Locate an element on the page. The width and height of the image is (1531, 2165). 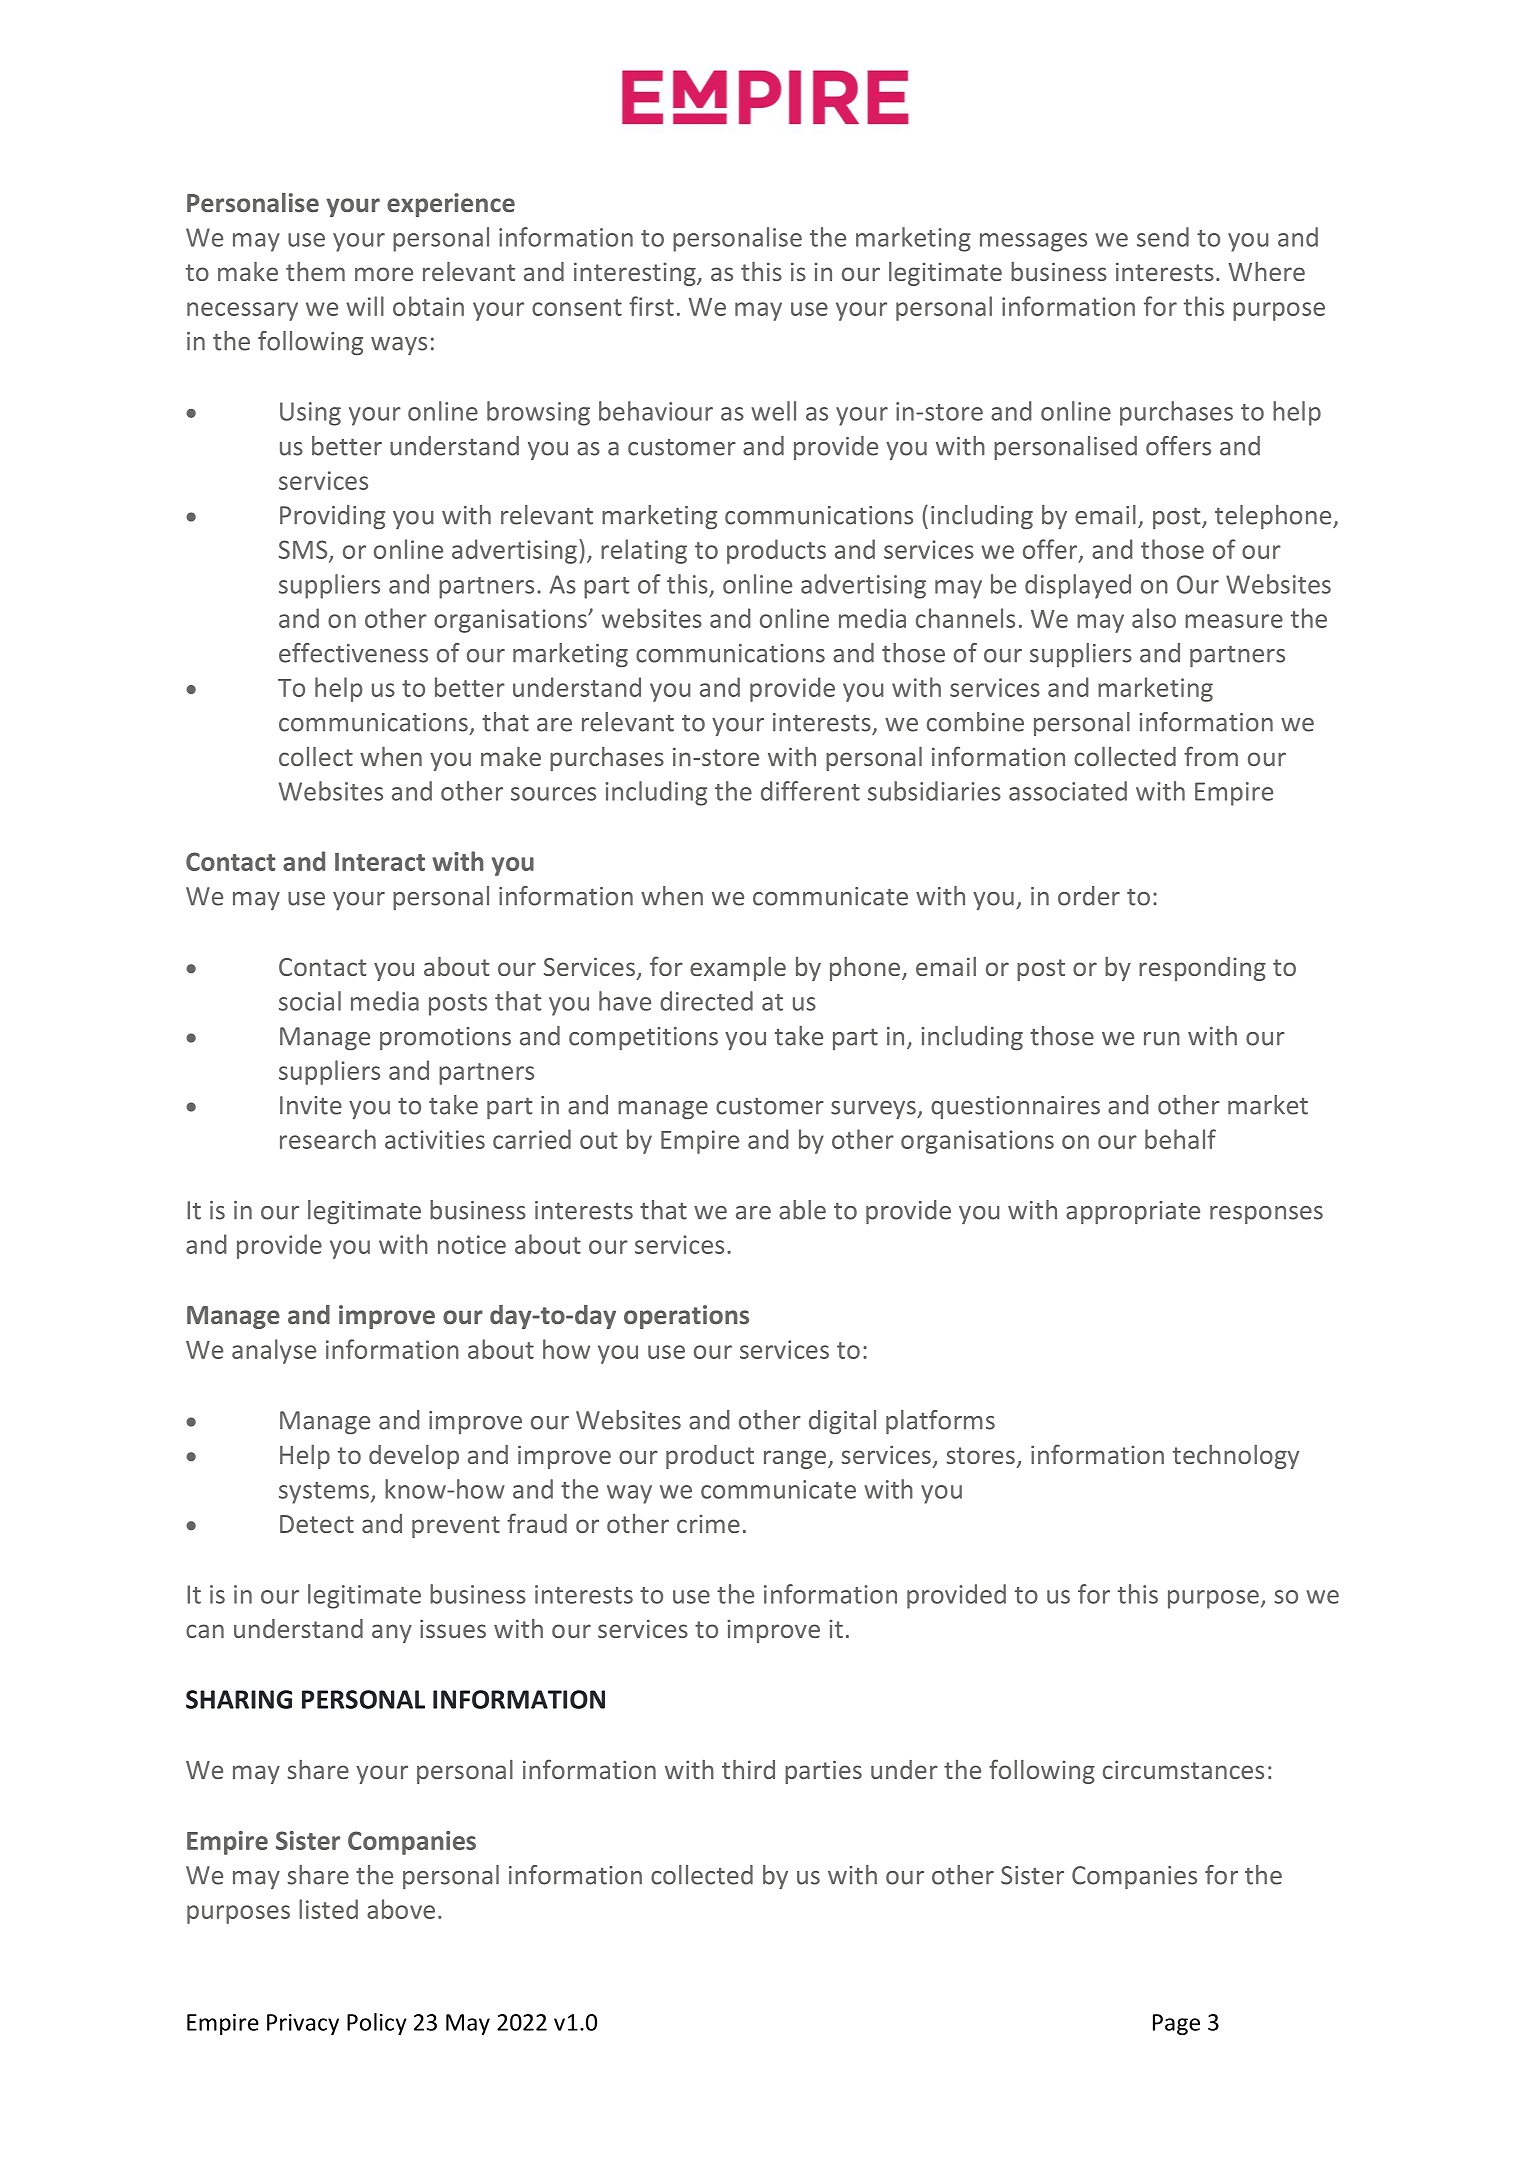
behalf is located at coordinates (1180, 1139).
